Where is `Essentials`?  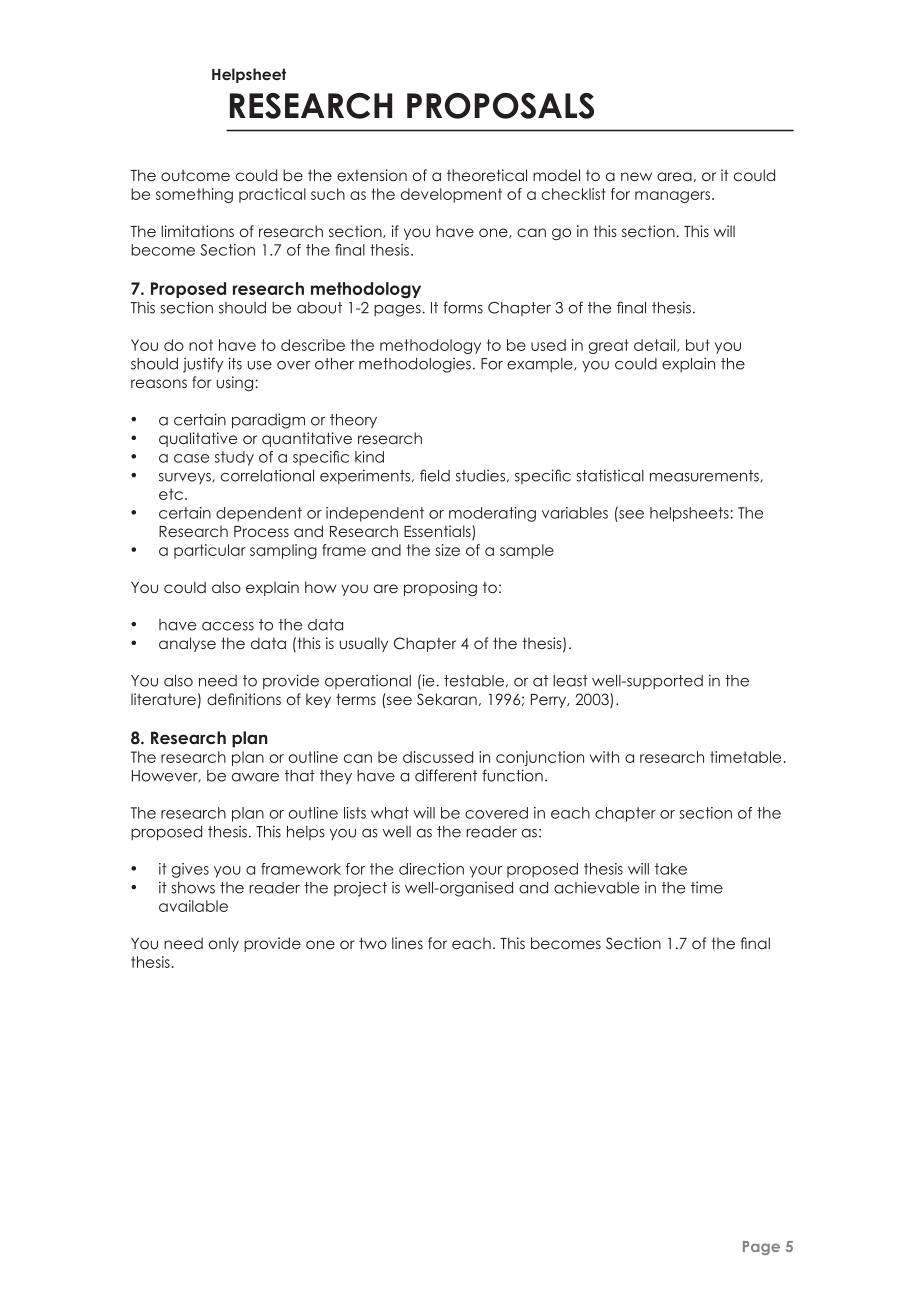
Essentials is located at coordinates (438, 532).
